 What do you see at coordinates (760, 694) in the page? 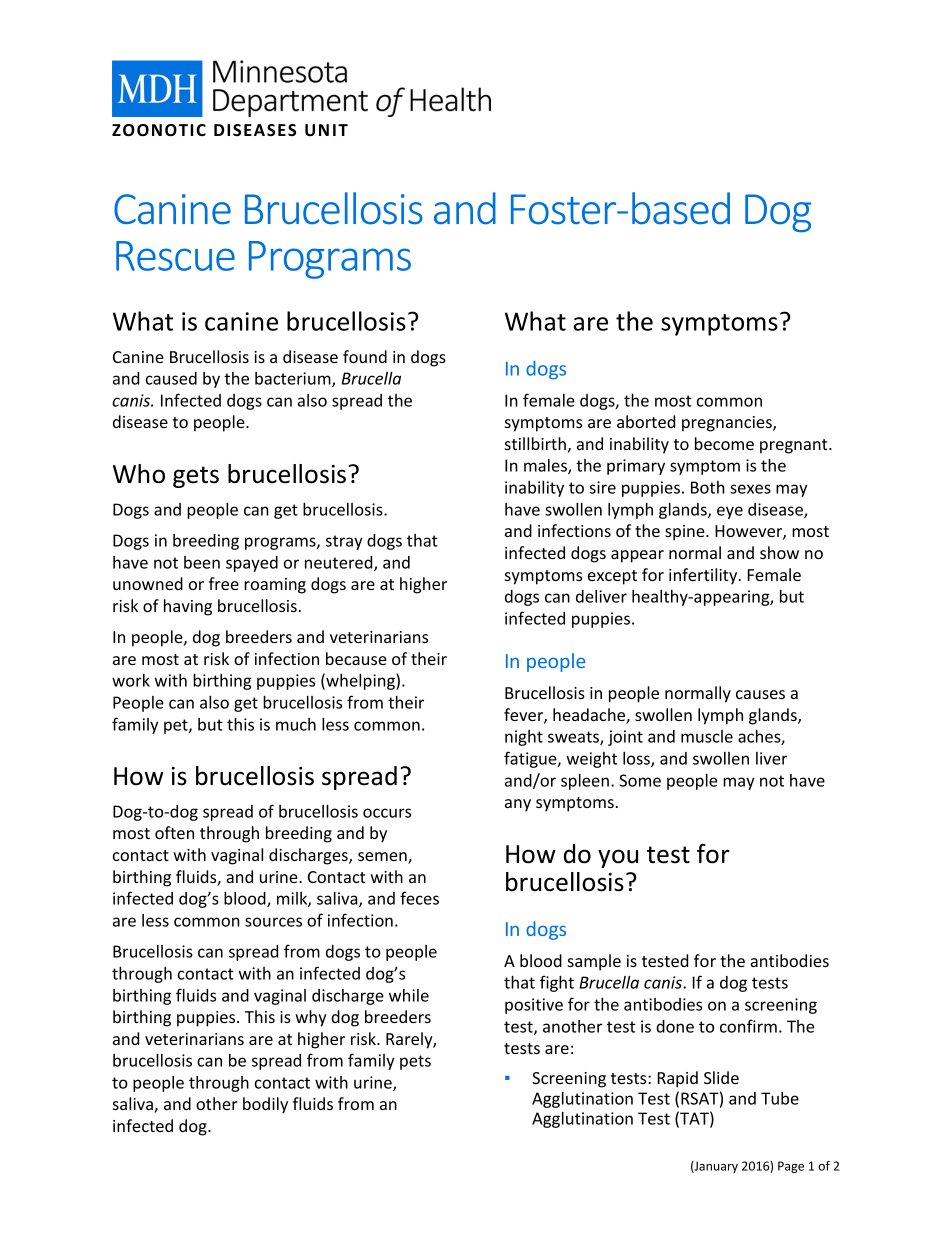
I see `causes` at bounding box center [760, 694].
